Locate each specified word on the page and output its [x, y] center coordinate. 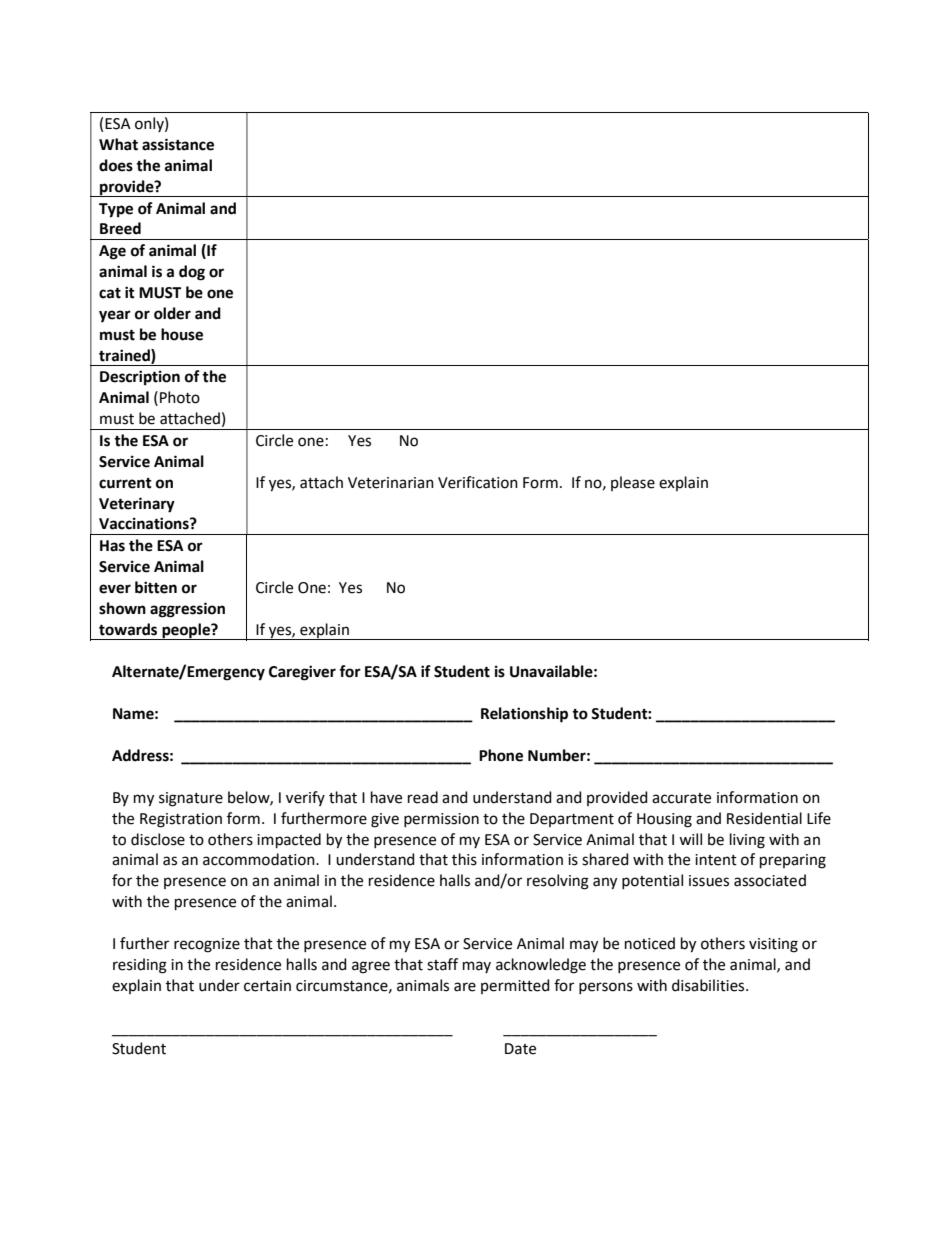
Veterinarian [391, 483]
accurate [681, 798]
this [464, 859]
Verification [478, 482]
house [182, 334]
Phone [501, 755]
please [633, 483]
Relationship [524, 715]
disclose [158, 839]
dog [192, 273]
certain [267, 986]
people [186, 631]
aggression [187, 610]
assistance [178, 144]
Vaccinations [145, 523]
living [747, 841]
